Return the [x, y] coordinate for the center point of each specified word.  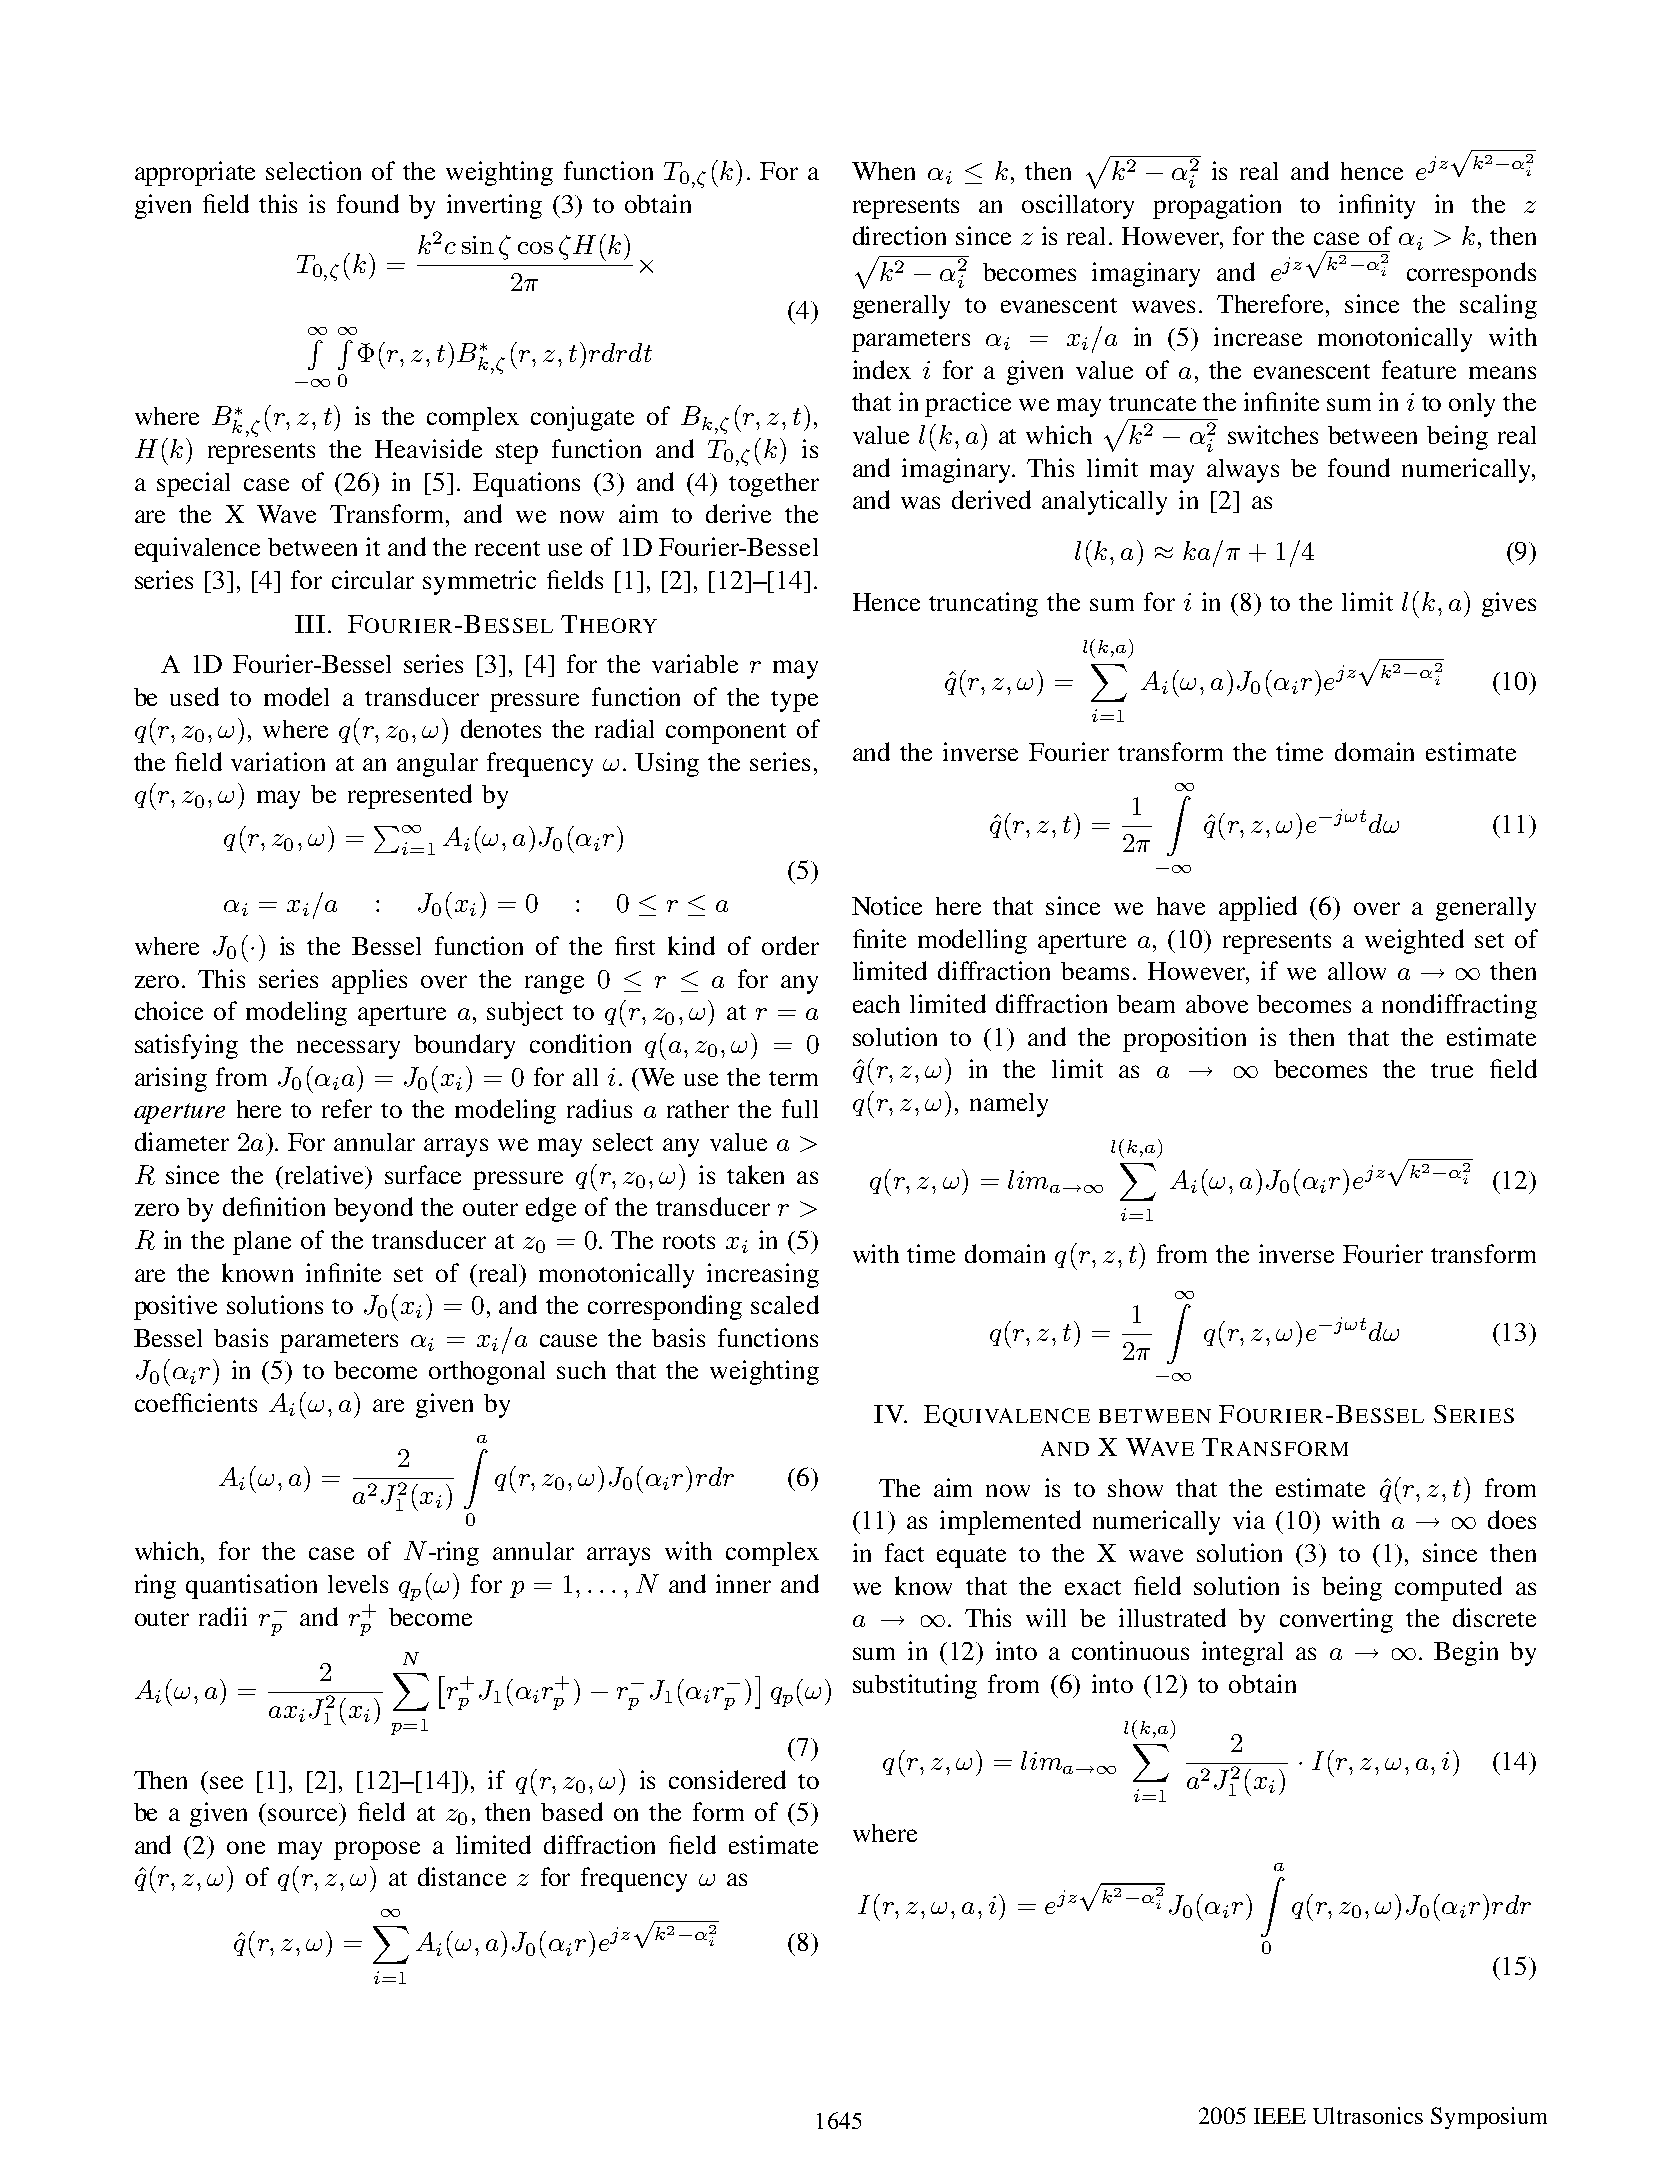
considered [727, 1779]
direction [899, 235]
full [800, 1108]
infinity [1377, 206]
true [1452, 1070]
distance [462, 1876]
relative [324, 1174]
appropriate [195, 173]
